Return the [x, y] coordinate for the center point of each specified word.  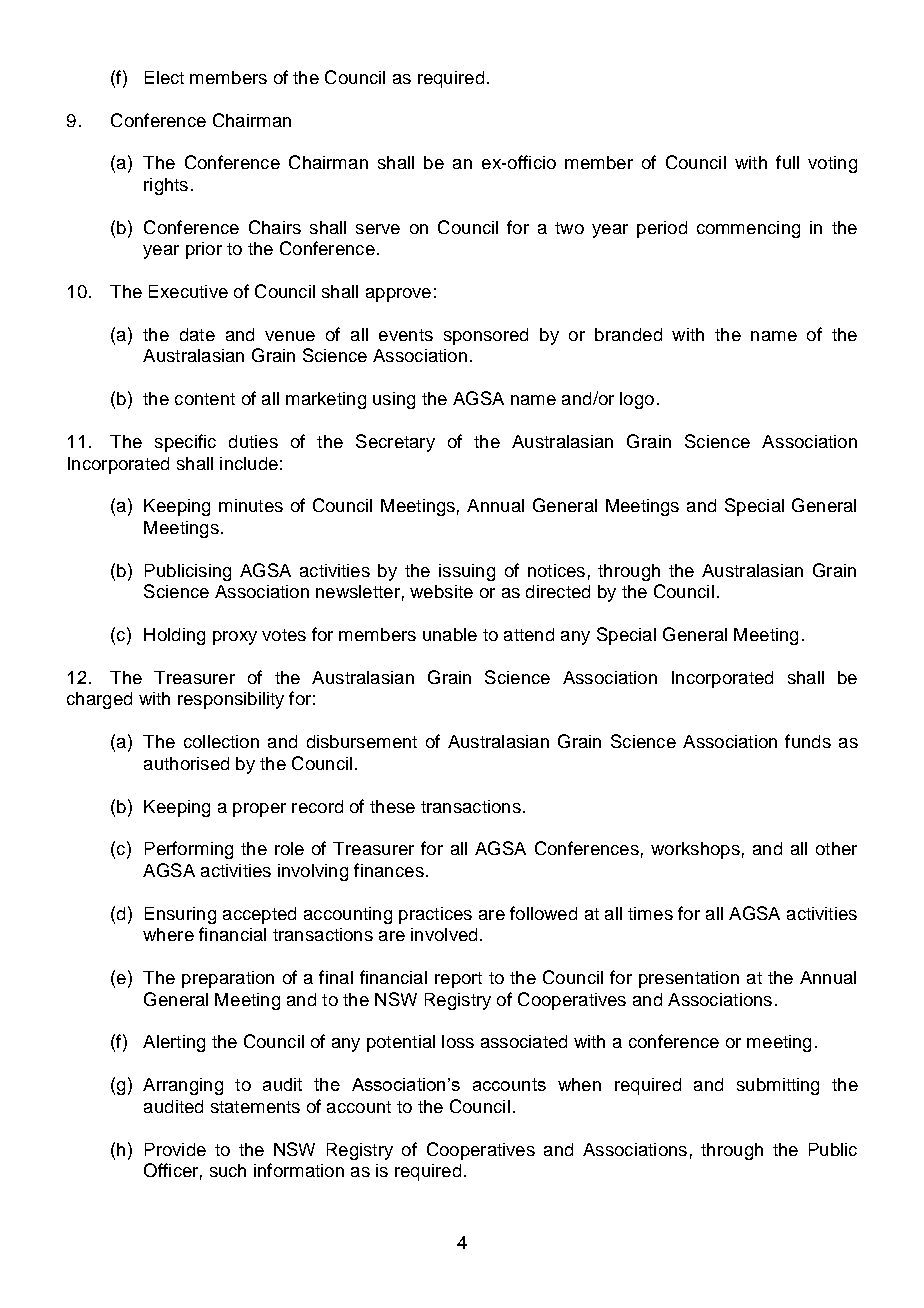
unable [450, 634]
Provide [175, 1149]
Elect [164, 77]
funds [808, 741]
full [787, 162]
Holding [174, 636]
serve [378, 229]
